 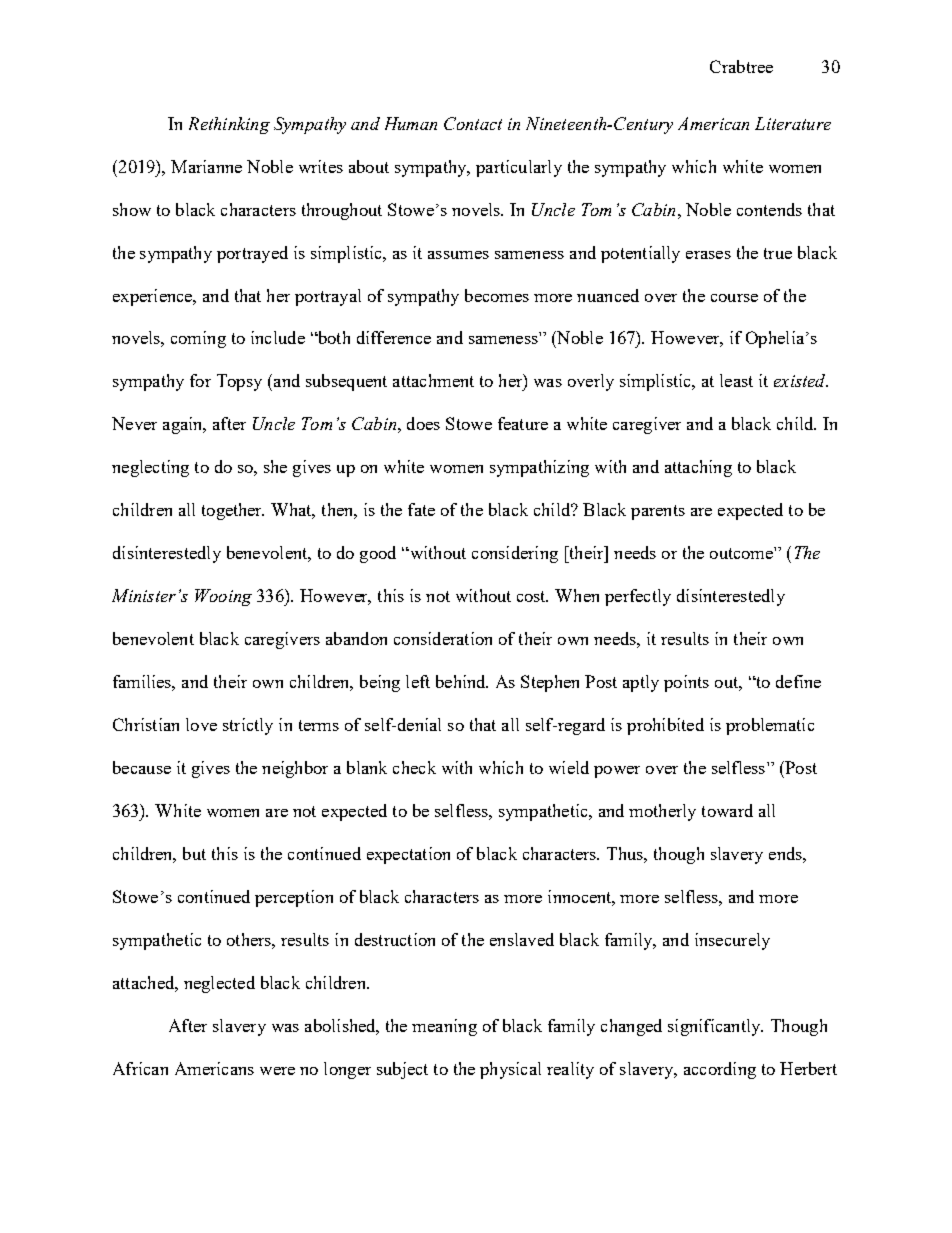 I want to click on considering, so click(x=515, y=554).
